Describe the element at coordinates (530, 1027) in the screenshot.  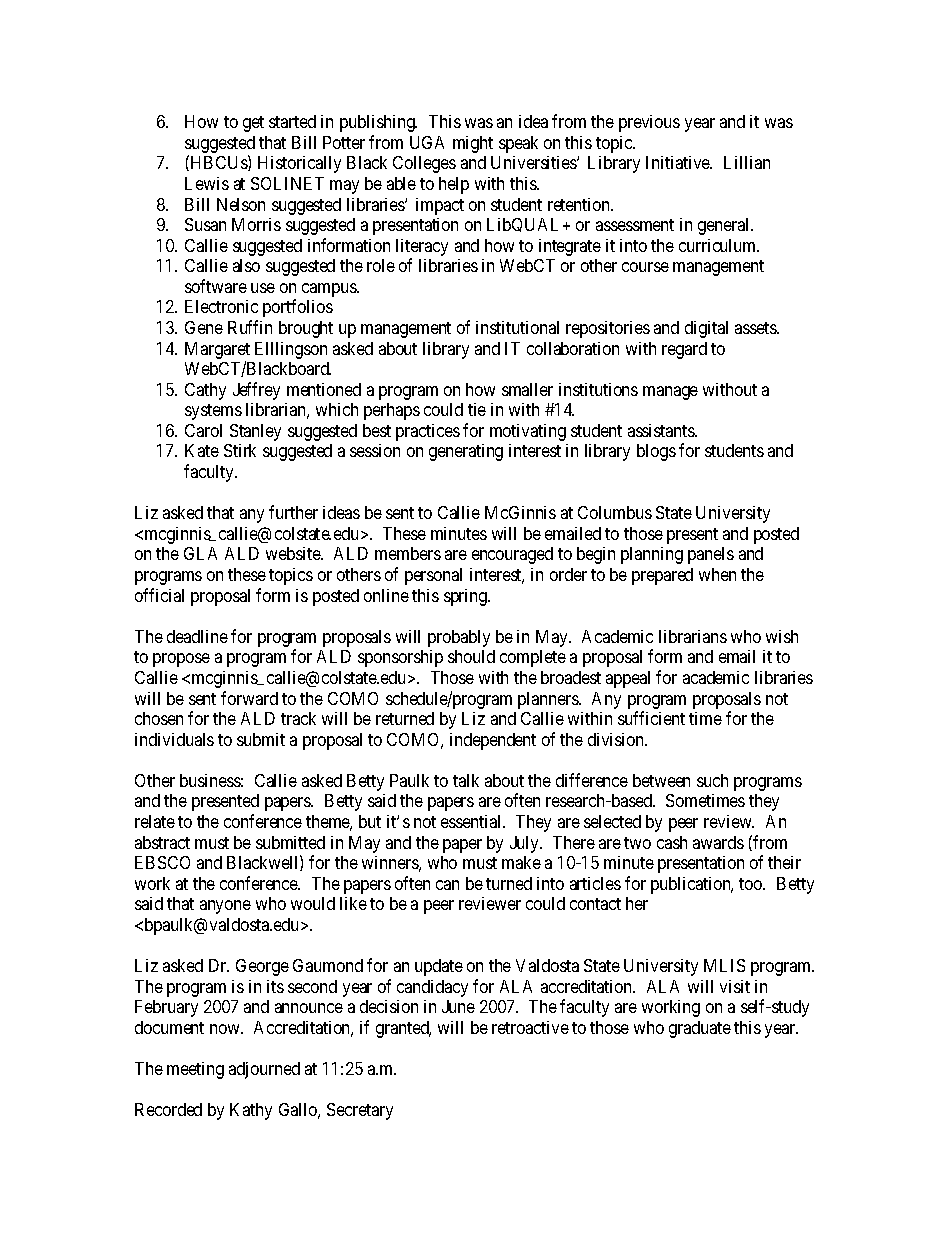
I see `retroactive` at that location.
